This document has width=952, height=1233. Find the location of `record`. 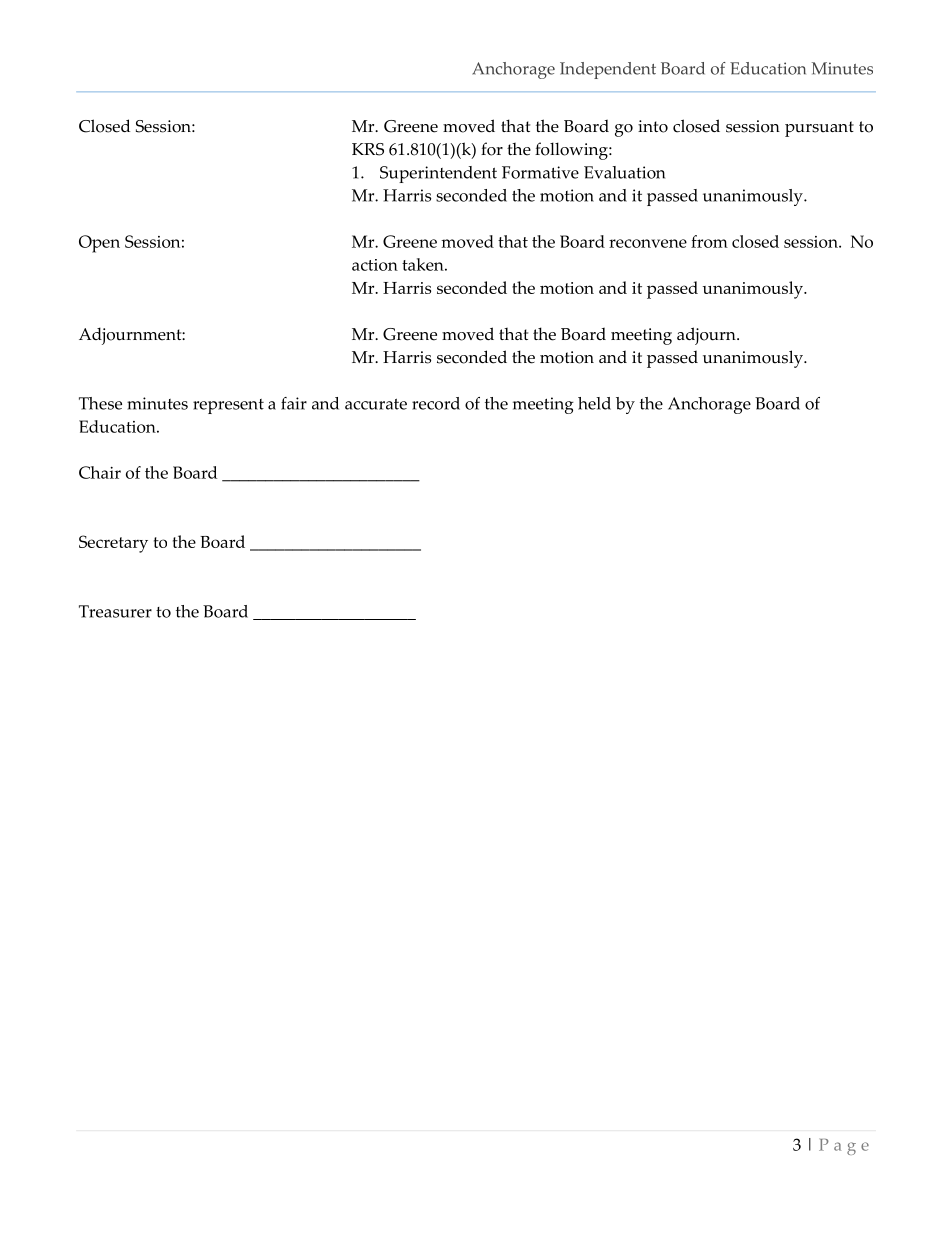

record is located at coordinates (436, 403).
